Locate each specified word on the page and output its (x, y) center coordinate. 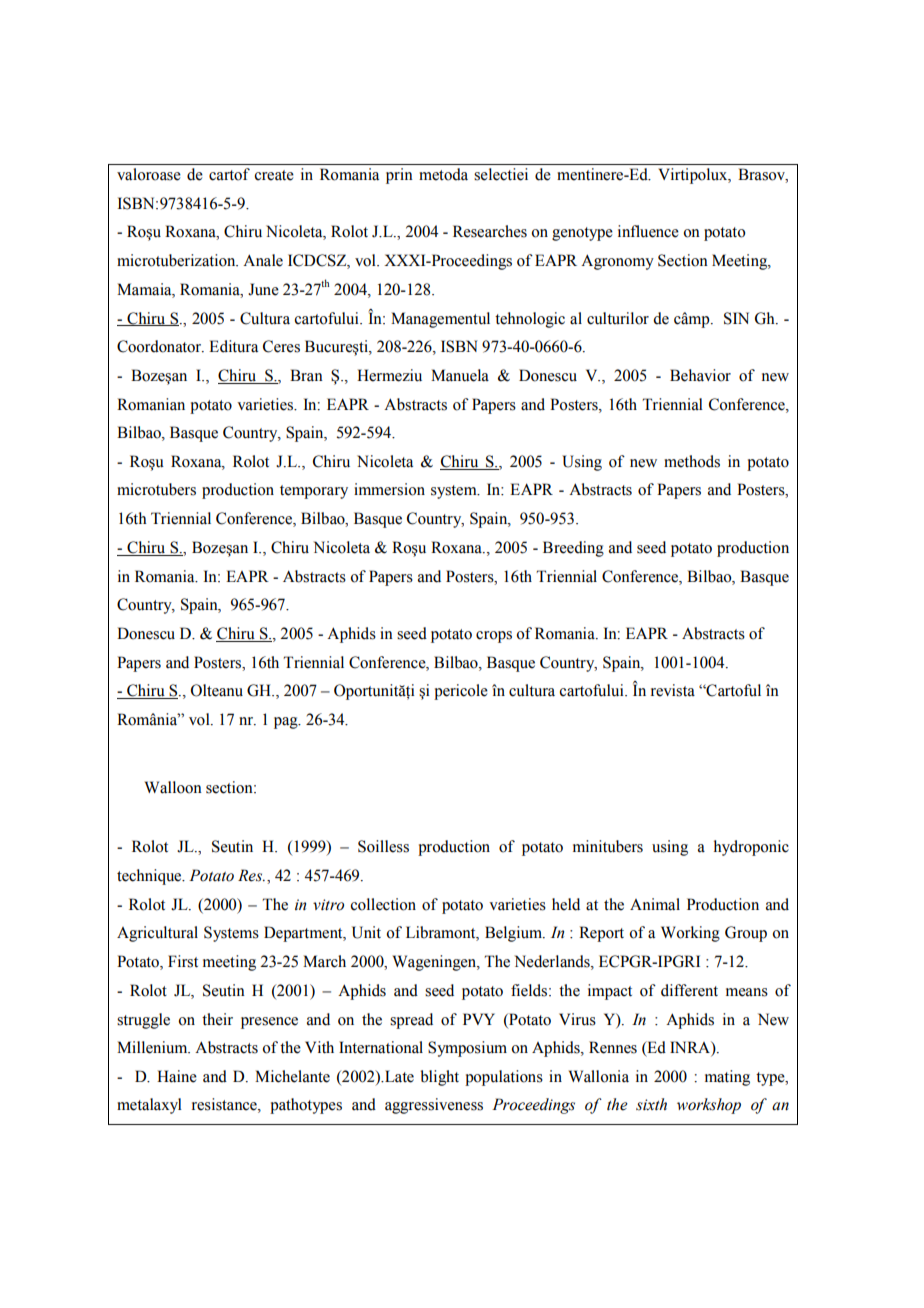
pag (287, 723)
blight (440, 1078)
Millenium (153, 1047)
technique (150, 877)
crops (494, 637)
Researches (490, 231)
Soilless (383, 846)
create (274, 175)
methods (692, 461)
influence (648, 231)
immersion (389, 489)
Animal (655, 904)
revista (673, 690)
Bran (306, 375)
